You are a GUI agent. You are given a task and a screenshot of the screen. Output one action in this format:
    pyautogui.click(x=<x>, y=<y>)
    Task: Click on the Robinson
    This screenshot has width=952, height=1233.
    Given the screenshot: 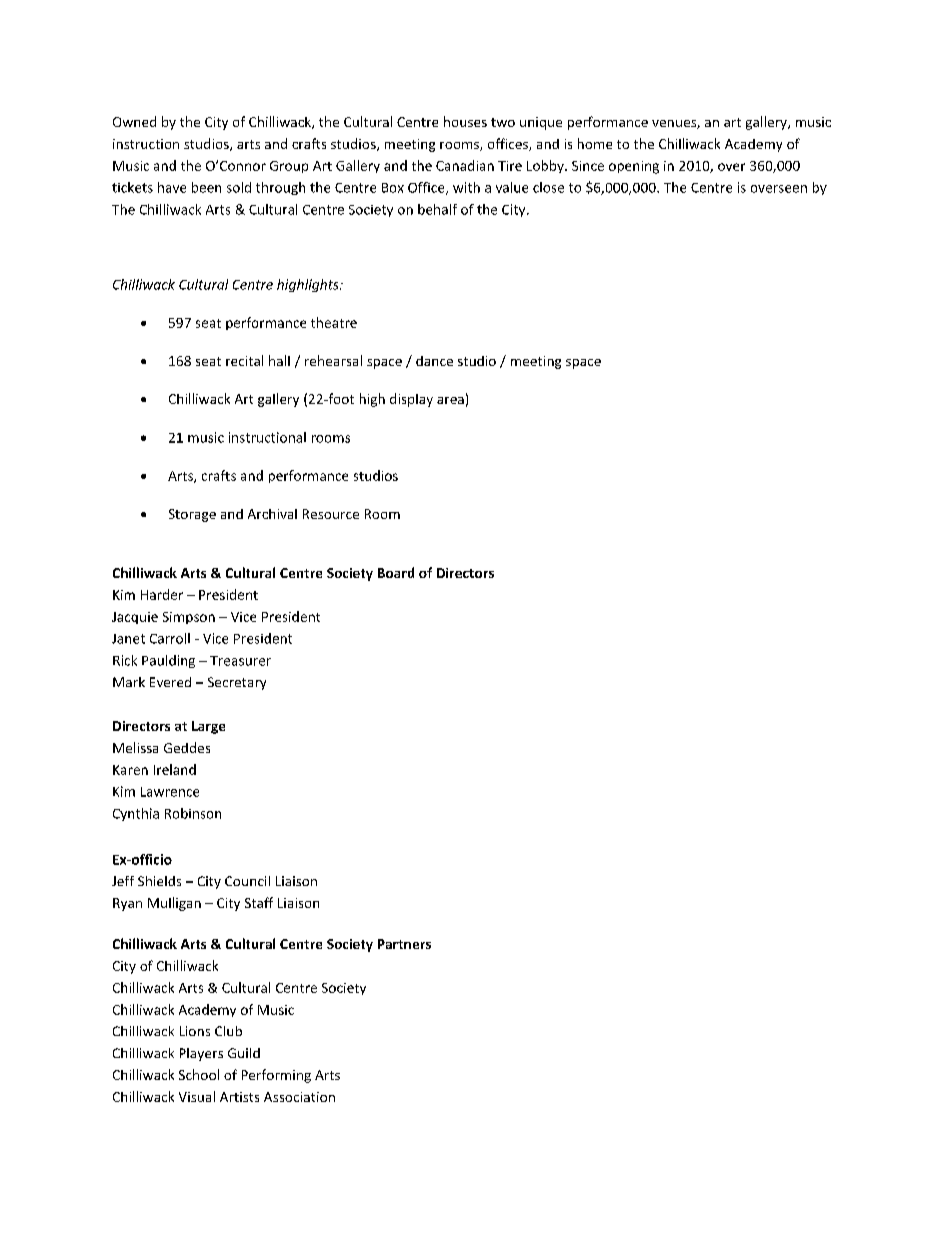 What is the action you would take?
    pyautogui.click(x=193, y=813)
